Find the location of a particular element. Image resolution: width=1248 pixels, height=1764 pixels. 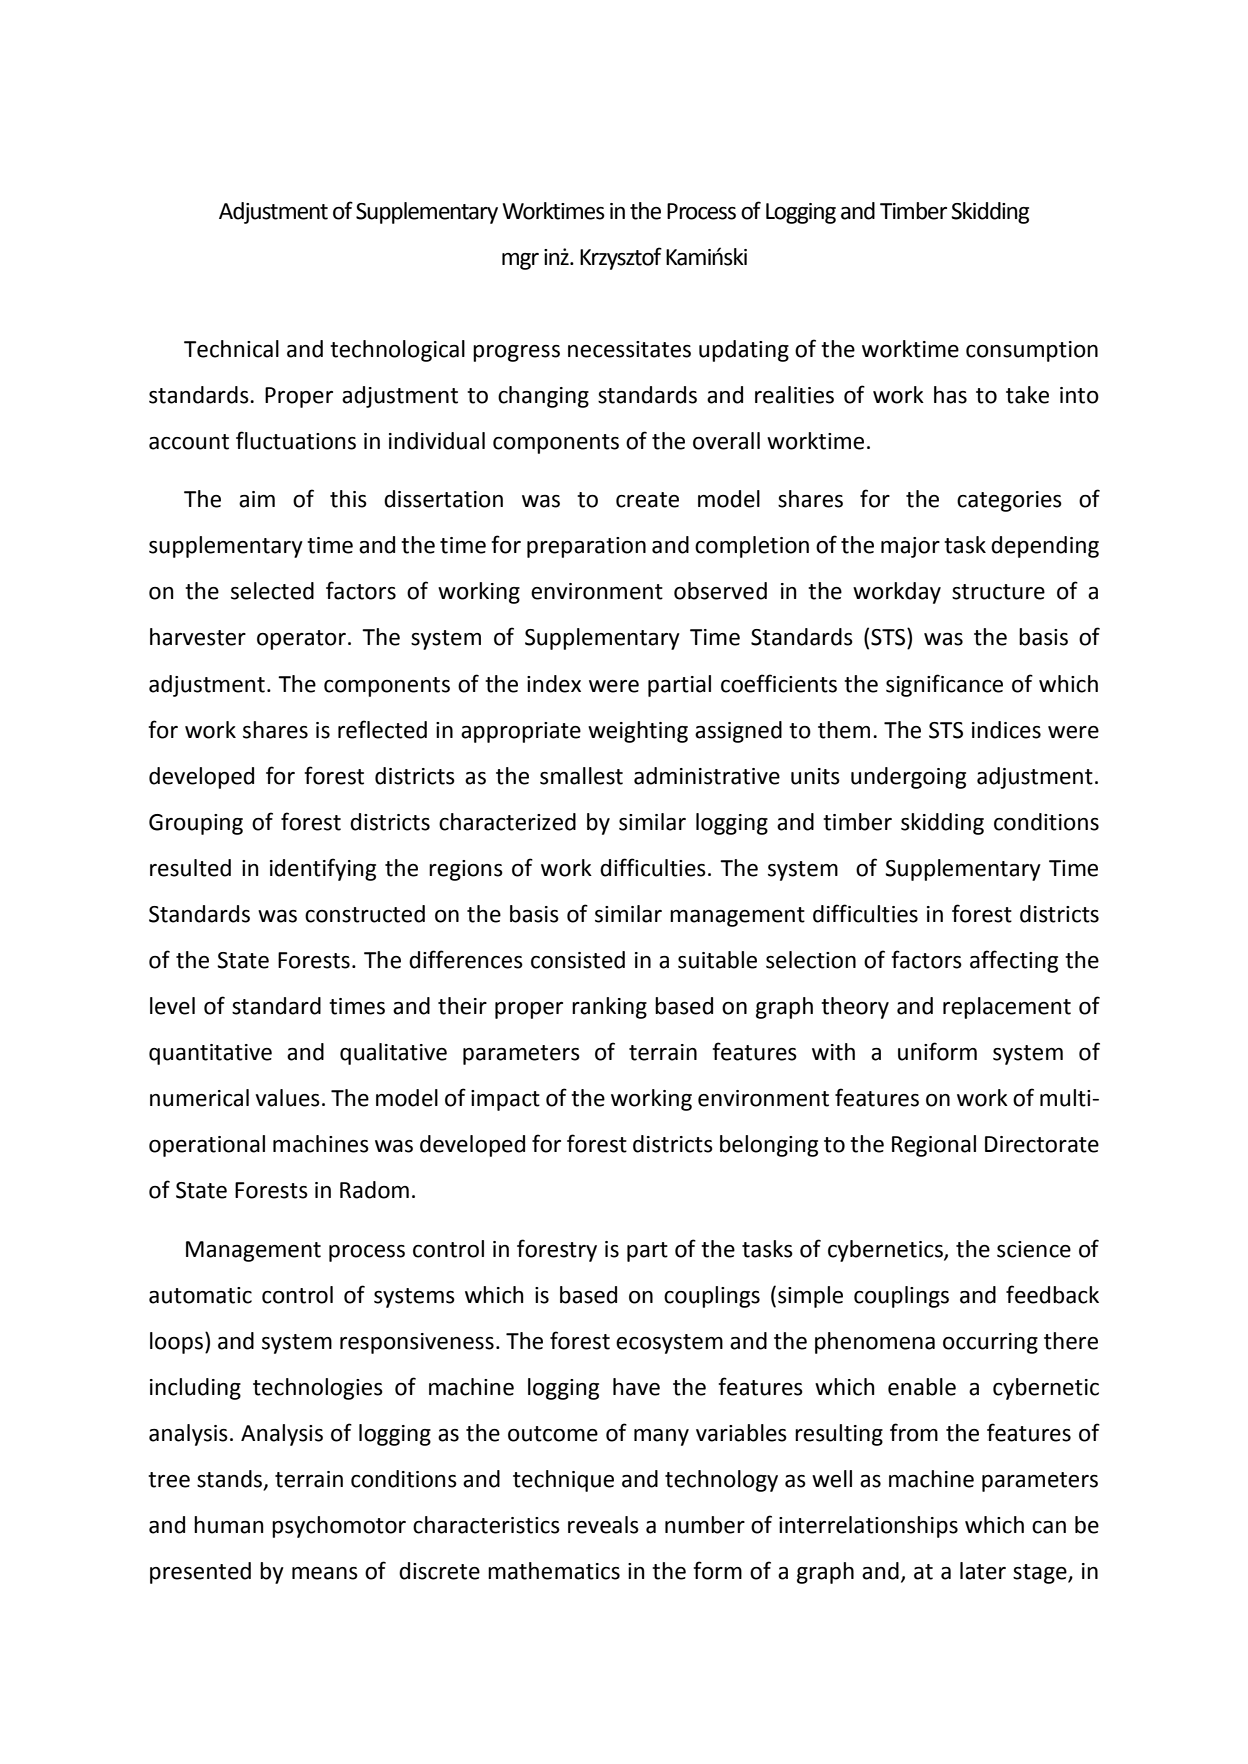

consumption is located at coordinates (1032, 351).
